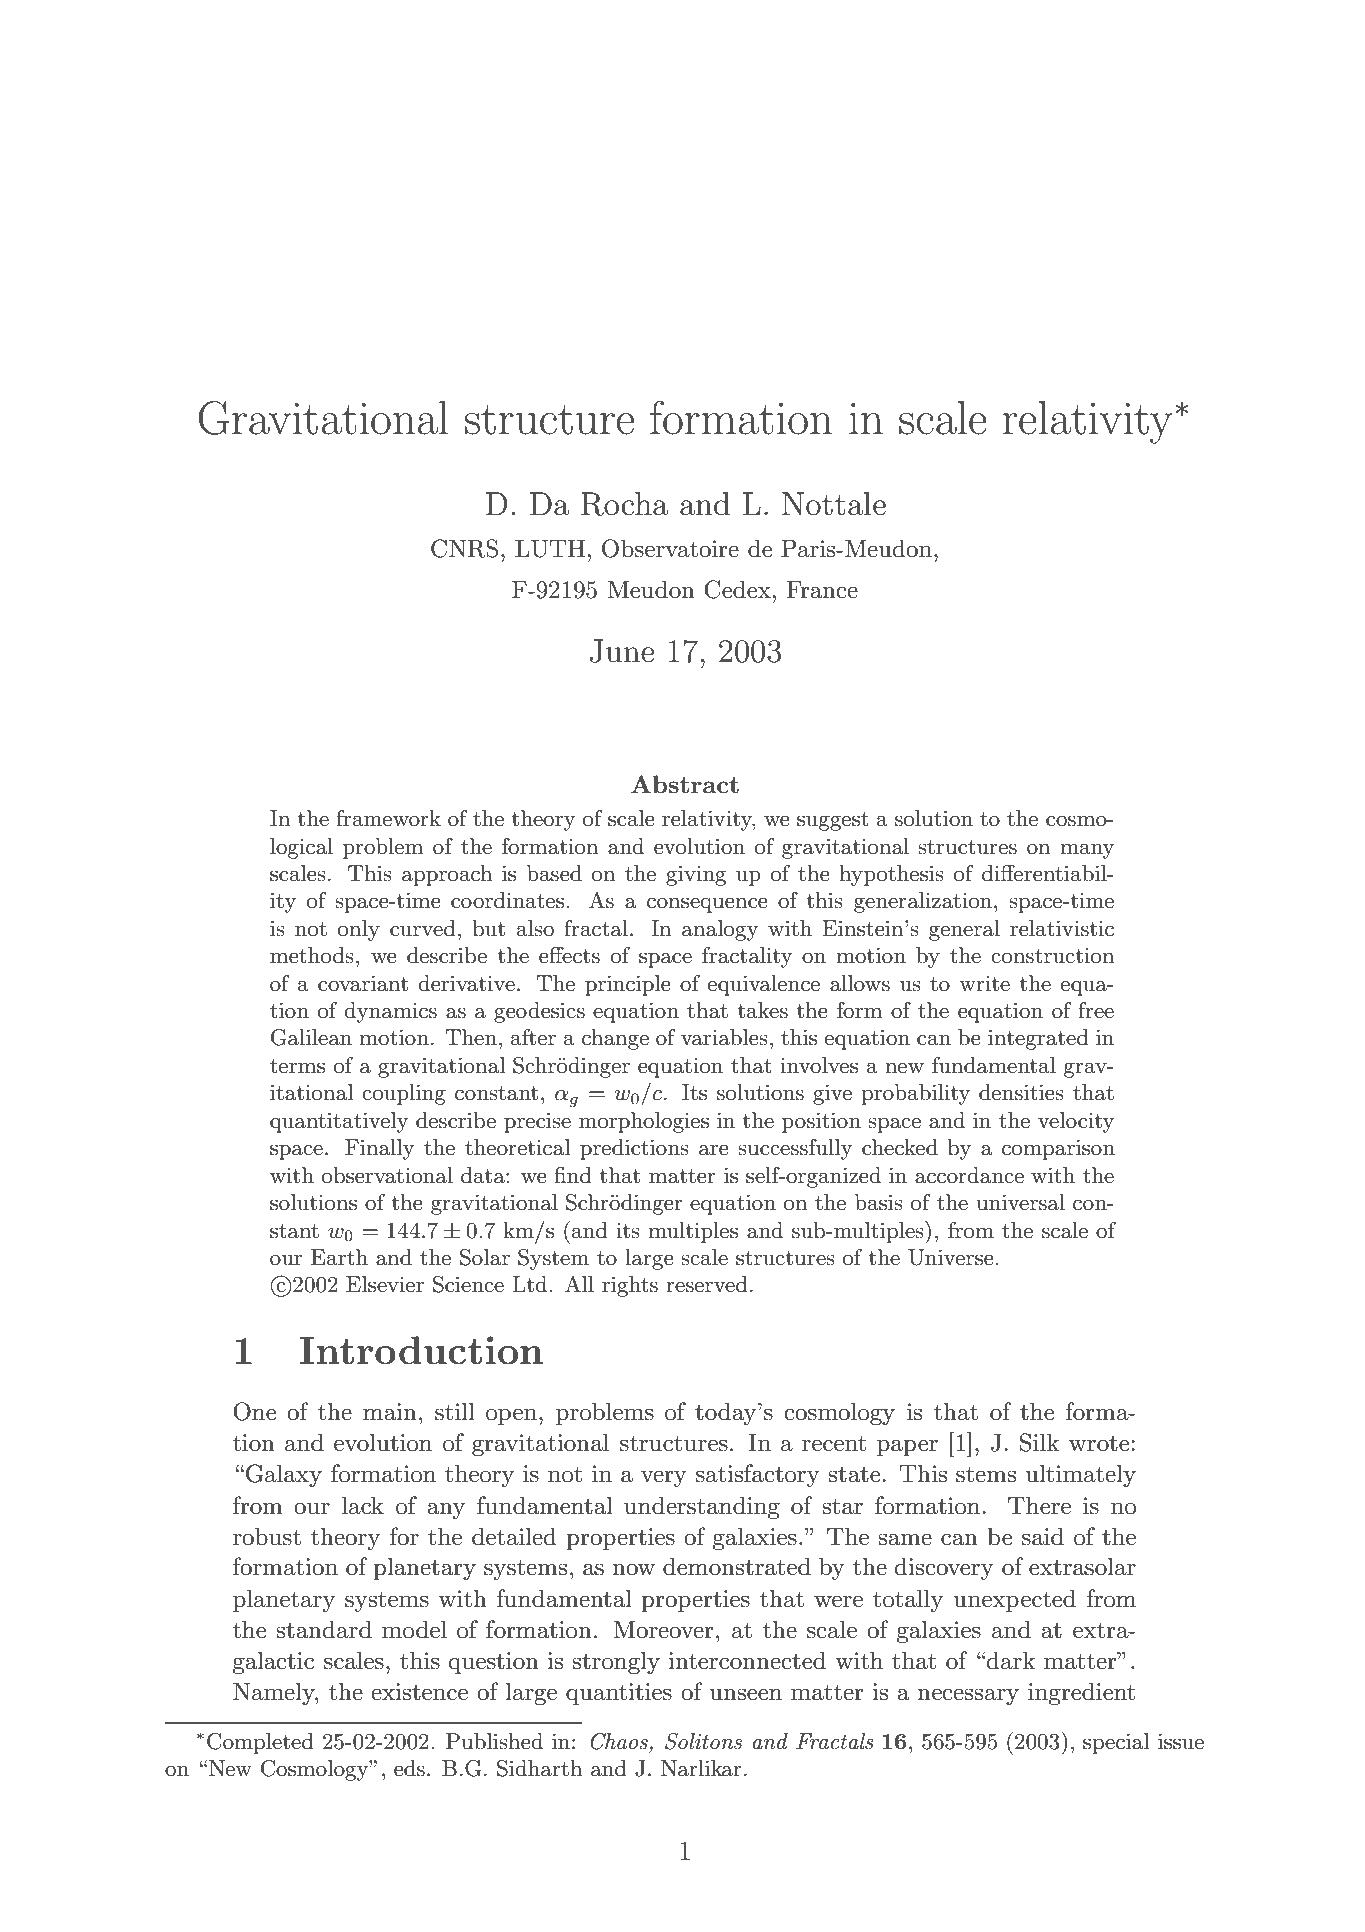  I want to click on France, so click(822, 590).
